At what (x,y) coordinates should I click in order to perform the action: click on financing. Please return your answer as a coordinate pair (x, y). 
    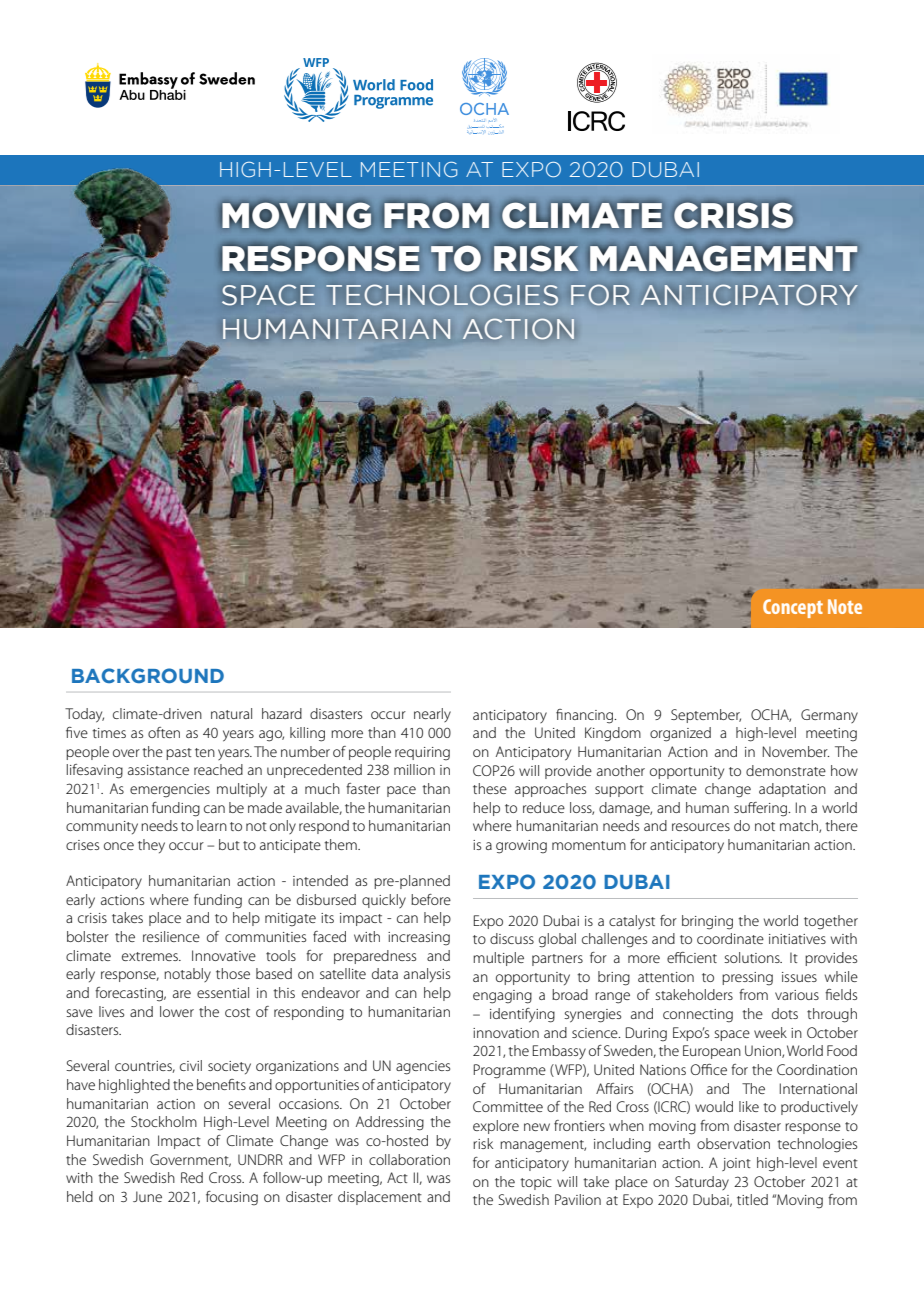
    Looking at the image, I should click on (586, 716).
